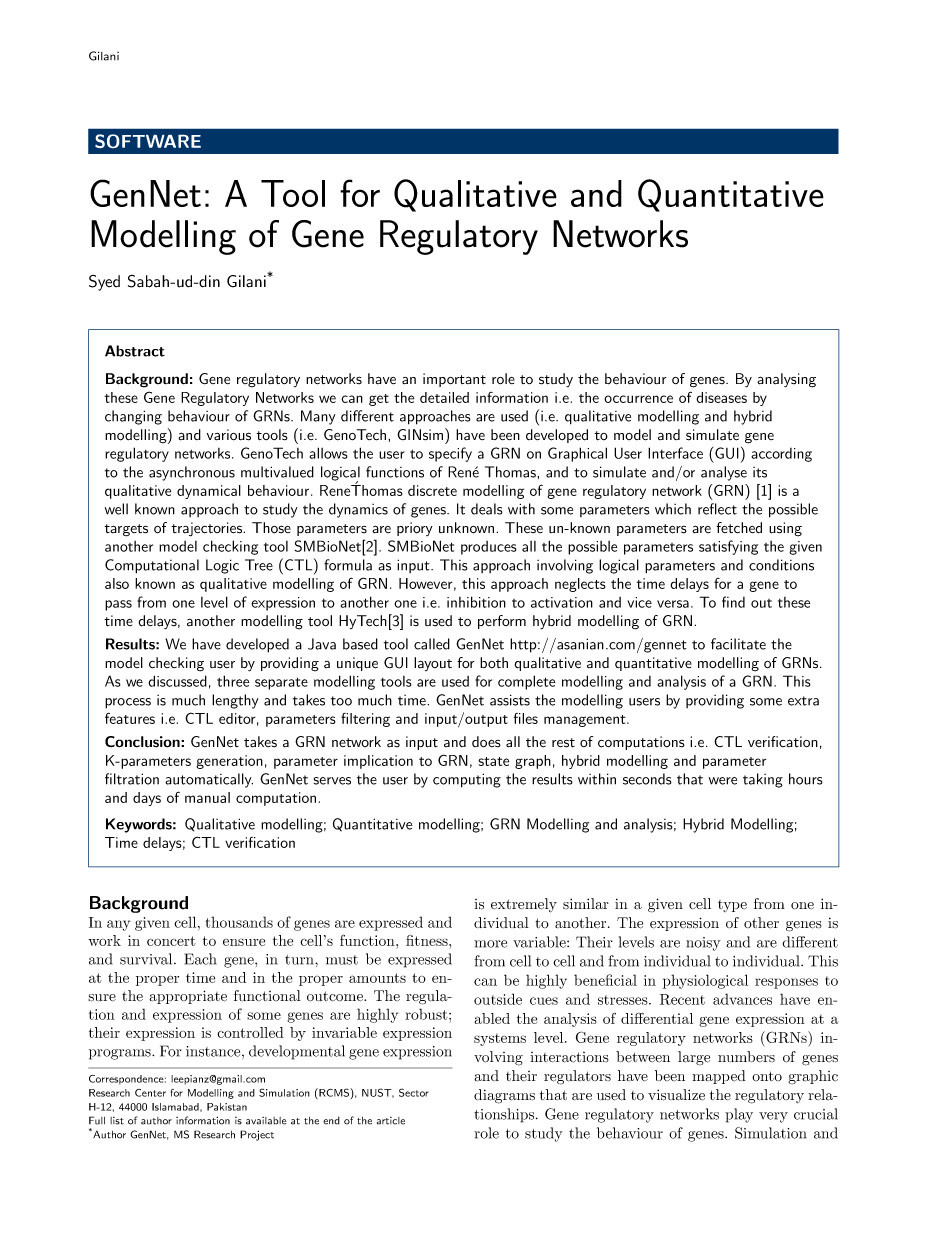 The height and width of the screenshot is (1233, 952). Describe the element at coordinates (467, 780) in the screenshot. I see `computing` at that location.
